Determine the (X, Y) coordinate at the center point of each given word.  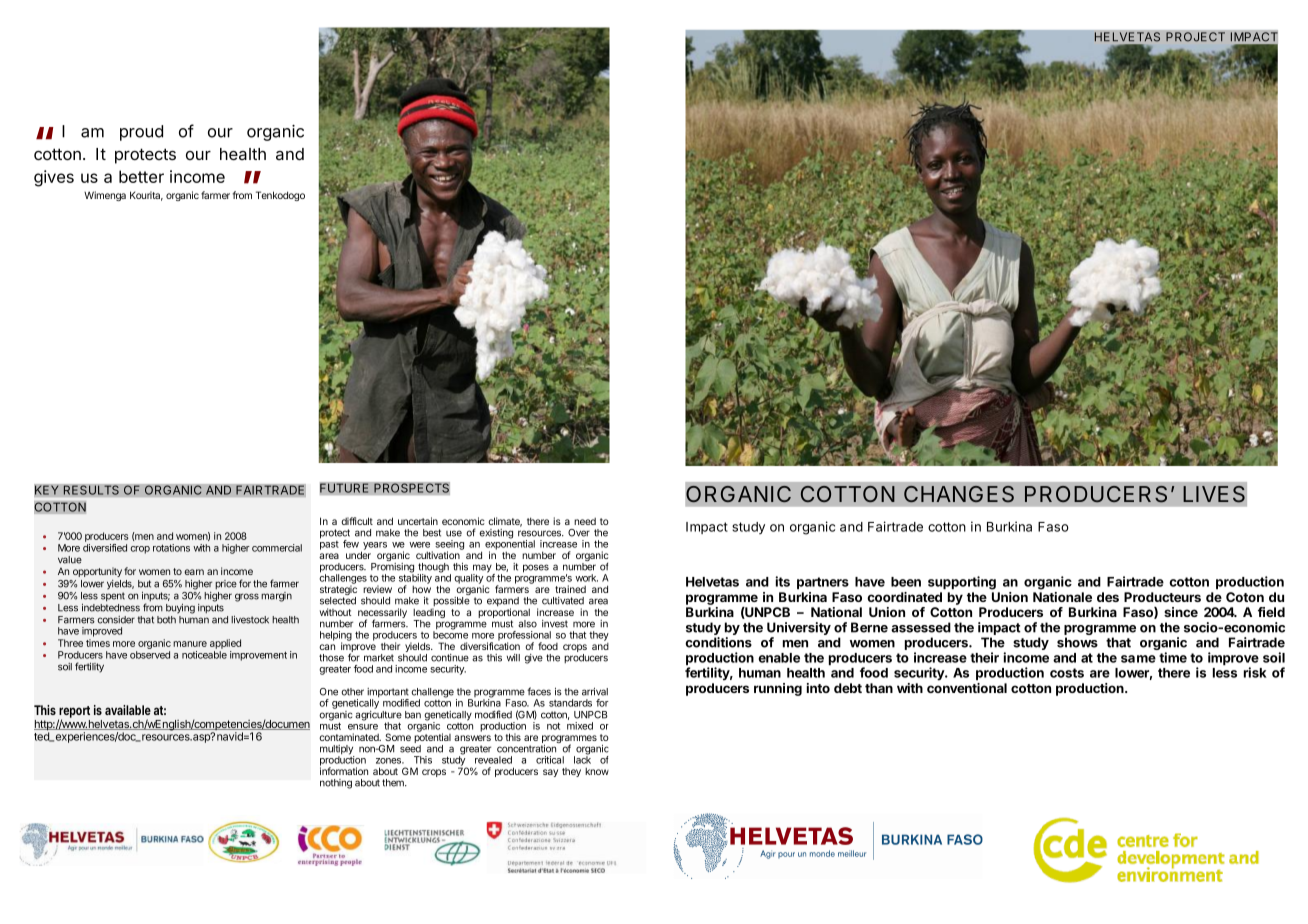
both (166, 620)
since (1181, 612)
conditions (718, 642)
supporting (962, 583)
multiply (337, 751)
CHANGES (959, 494)
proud (141, 133)
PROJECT (1195, 37)
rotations (171, 548)
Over (579, 533)
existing (496, 534)
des (1108, 597)
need (585, 521)
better (141, 176)
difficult (357, 521)
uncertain (418, 521)
